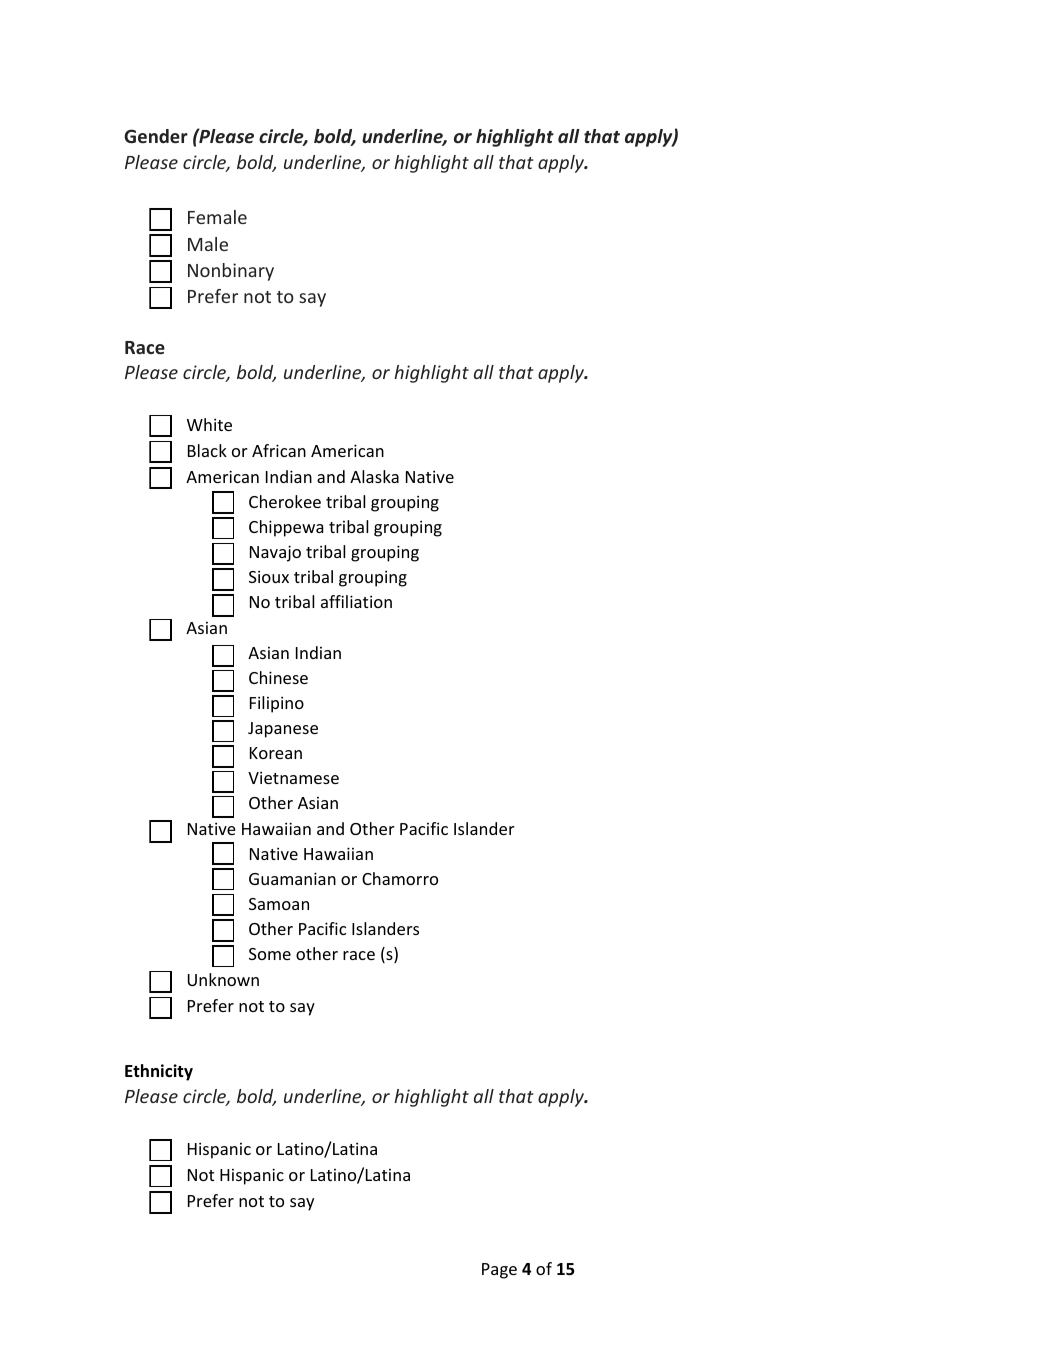 Image resolution: width=1056 pixels, height=1366 pixels. Describe the element at coordinates (374, 476) in the screenshot. I see `Alaska` at that location.
